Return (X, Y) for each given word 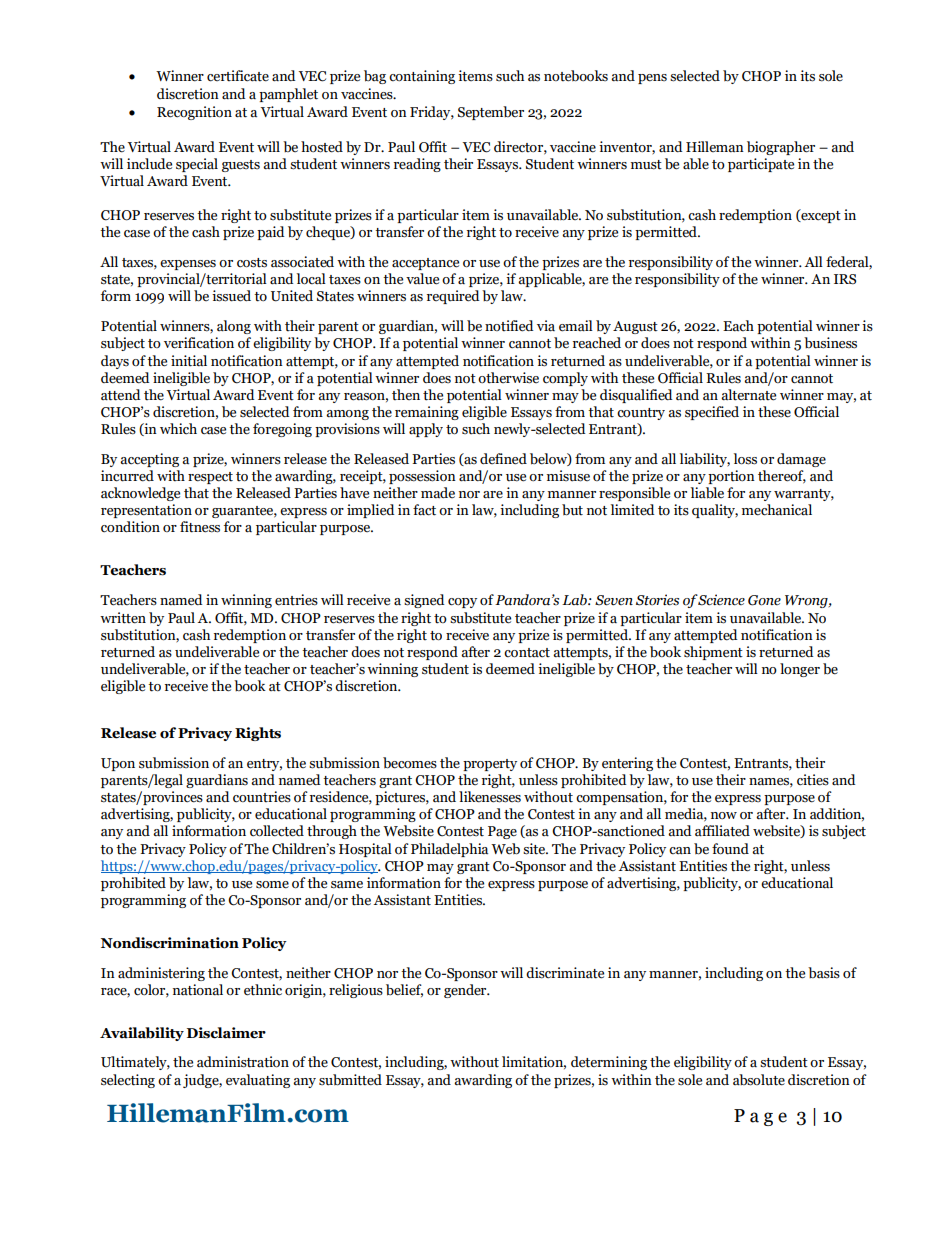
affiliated (722, 831)
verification (199, 343)
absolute (759, 1080)
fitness (200, 527)
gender (466, 991)
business (830, 343)
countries (262, 797)
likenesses (490, 797)
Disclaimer (226, 1033)
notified (509, 326)
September (491, 113)
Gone (764, 600)
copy (462, 603)
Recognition (194, 113)
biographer (781, 148)
